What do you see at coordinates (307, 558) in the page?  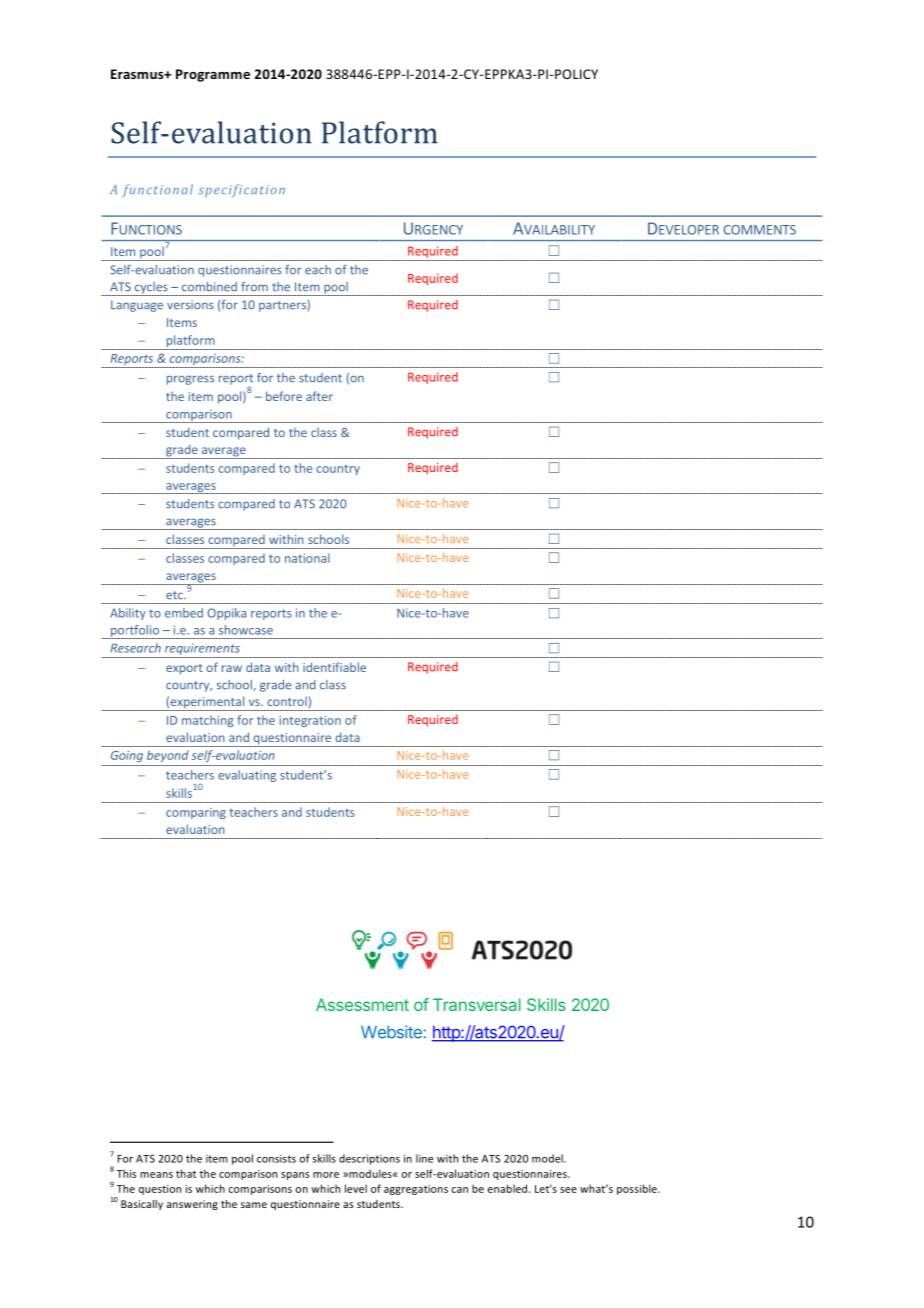 I see `national` at bounding box center [307, 558].
